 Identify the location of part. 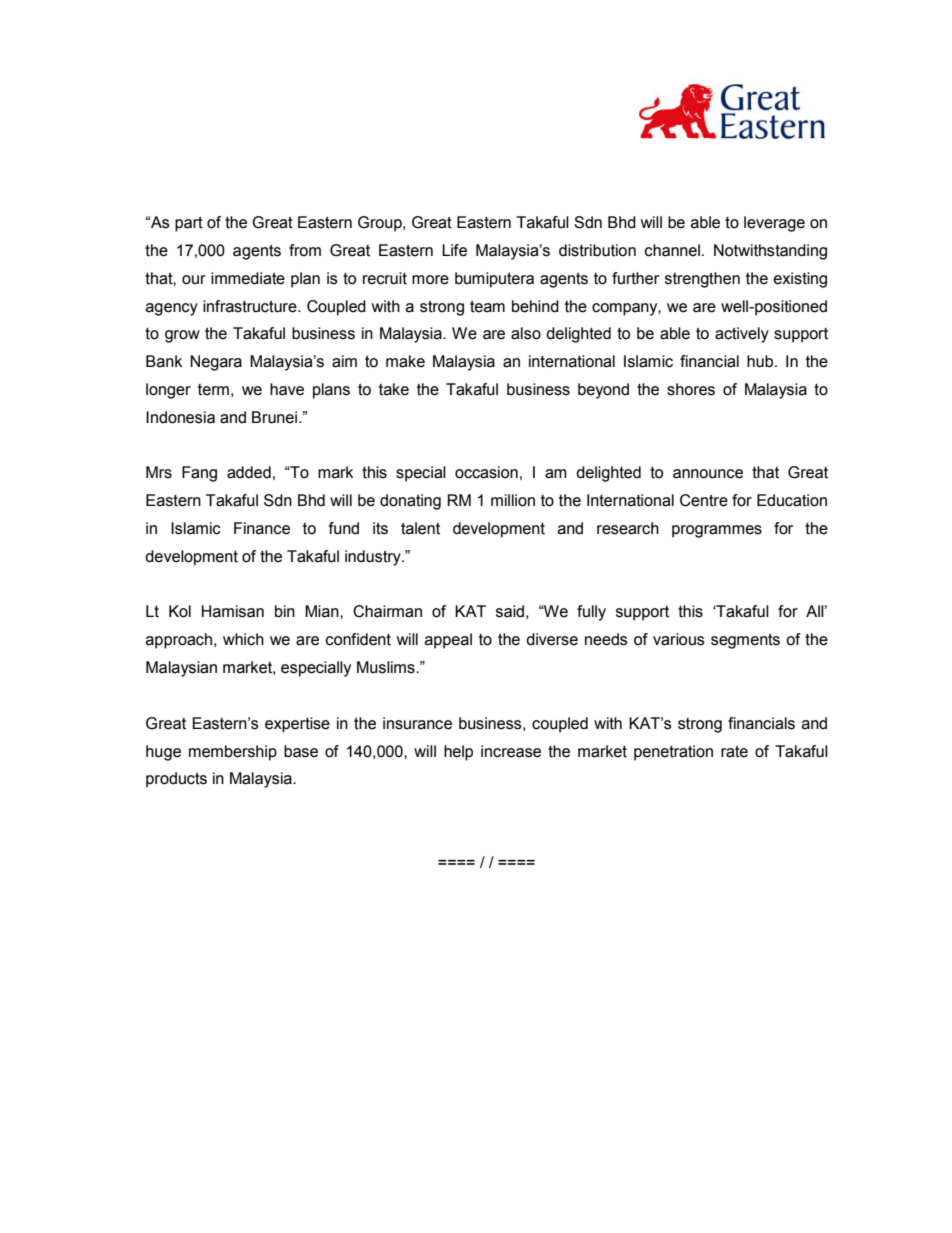
(189, 224).
